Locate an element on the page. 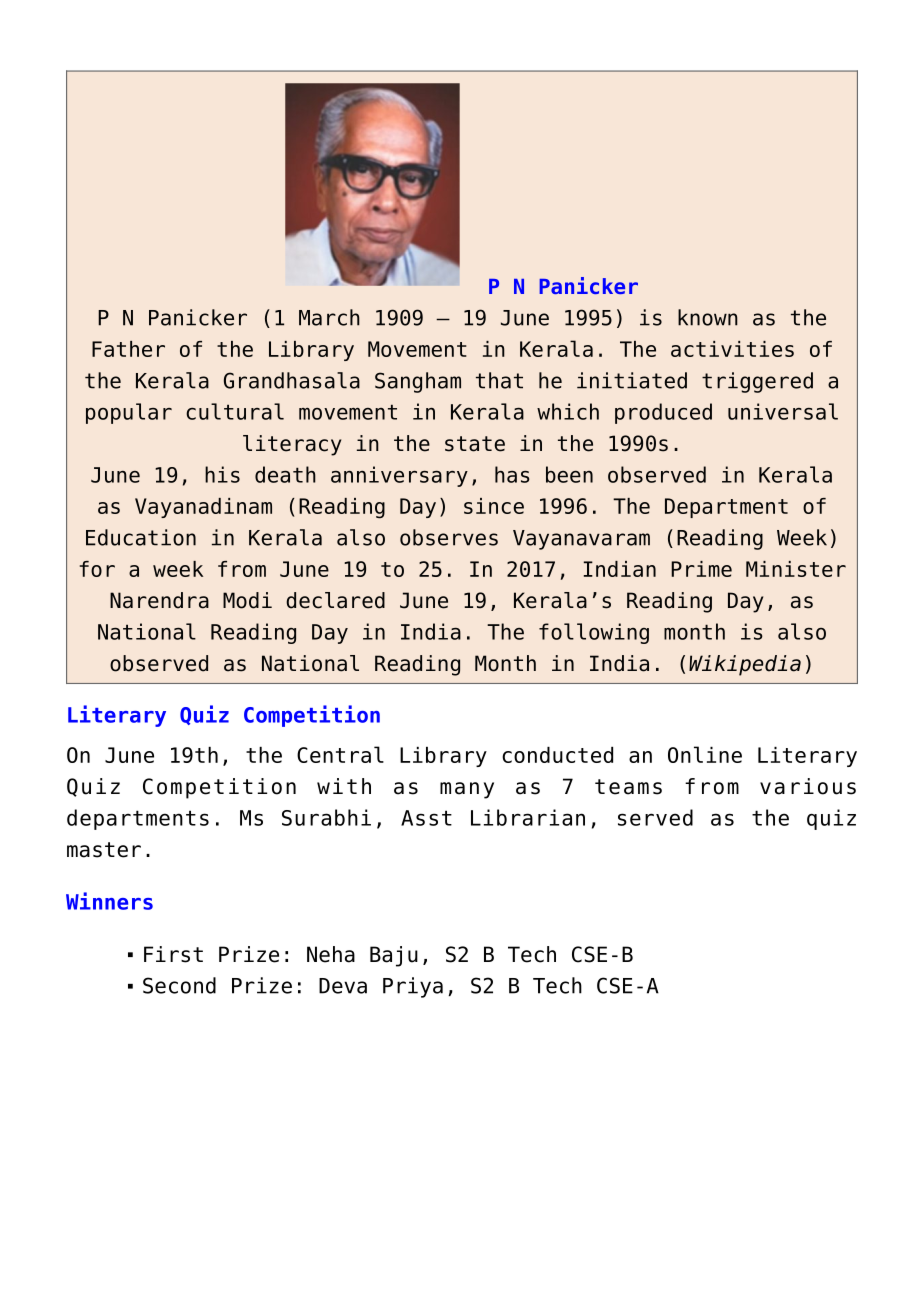 The height and width of the document is (1308, 924). Father is located at coordinates (128, 349).
